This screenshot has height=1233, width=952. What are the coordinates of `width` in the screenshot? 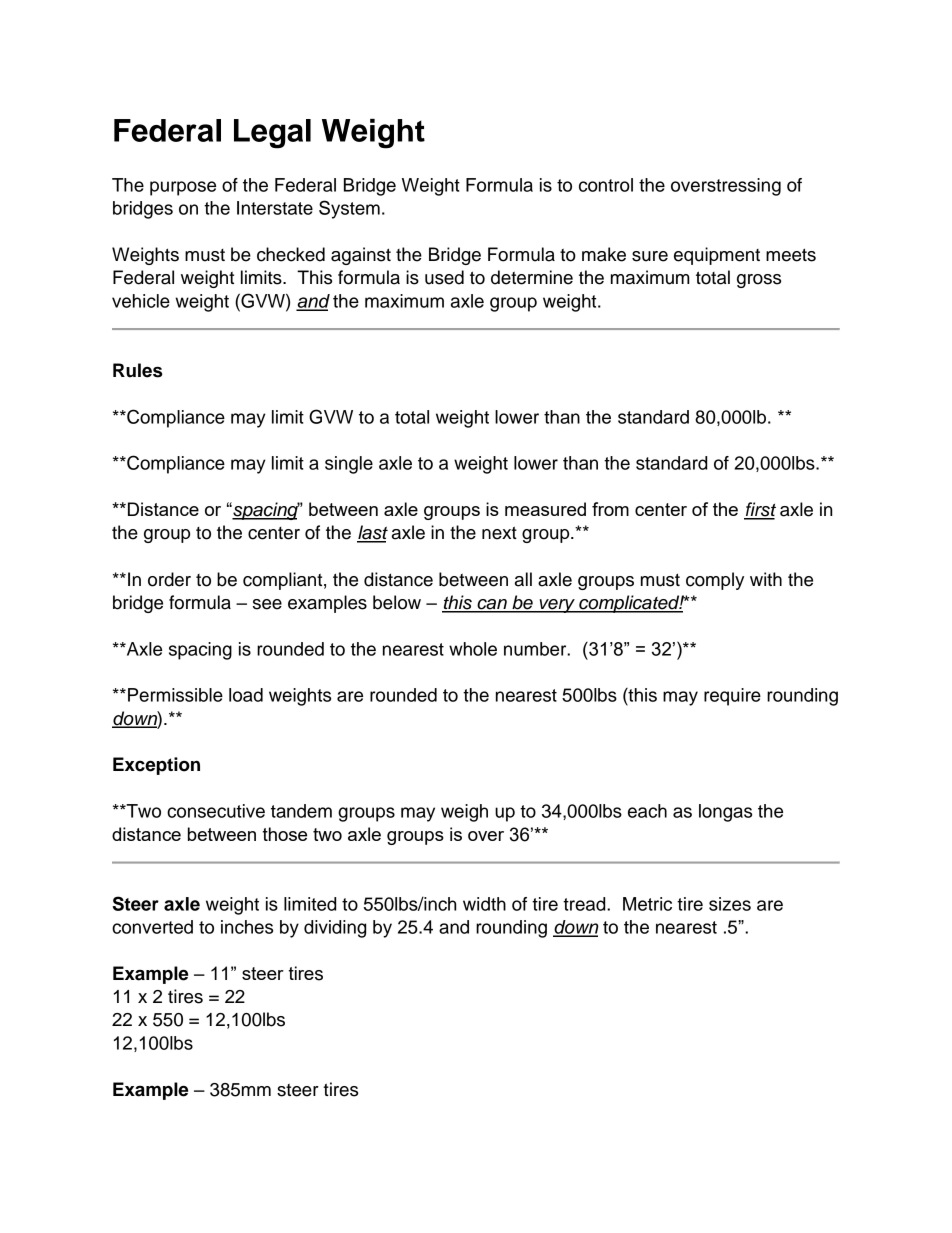 It's located at (484, 904).
